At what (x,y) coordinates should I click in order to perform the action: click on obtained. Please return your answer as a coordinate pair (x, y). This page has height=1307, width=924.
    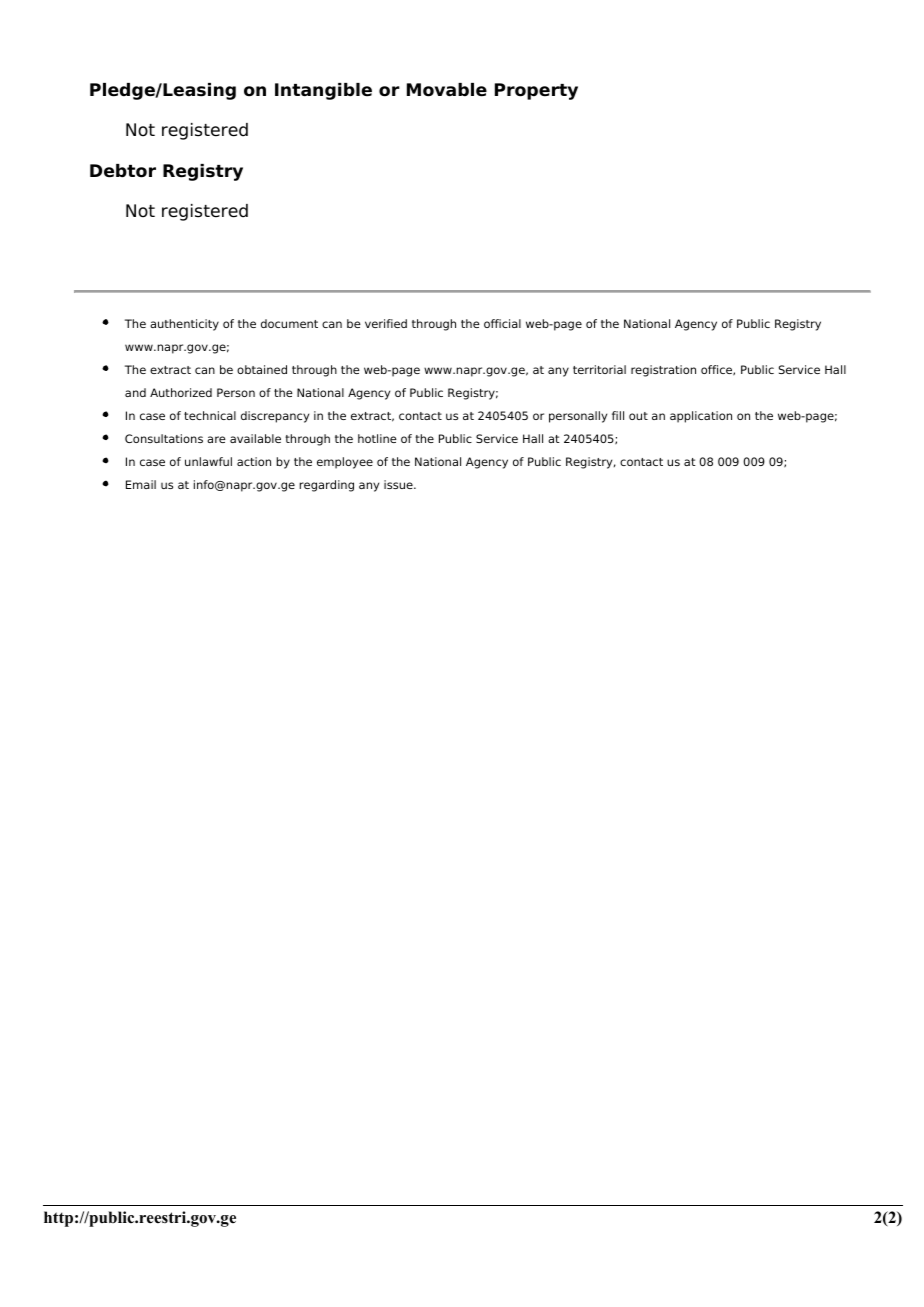
    Looking at the image, I should click on (262, 369).
